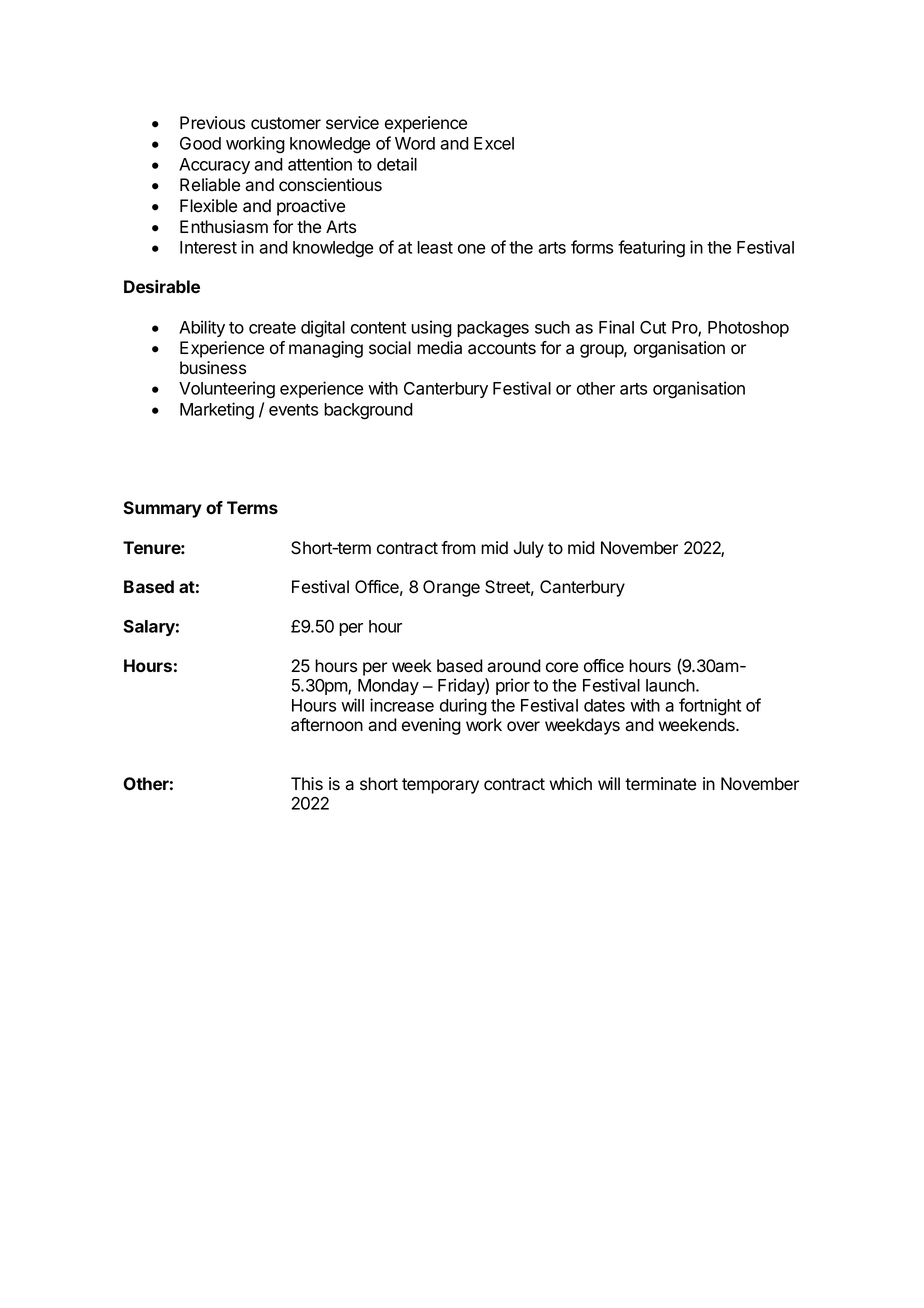 The width and height of the image is (924, 1308). Describe the element at coordinates (651, 249) in the image. I see `featuring` at that location.
